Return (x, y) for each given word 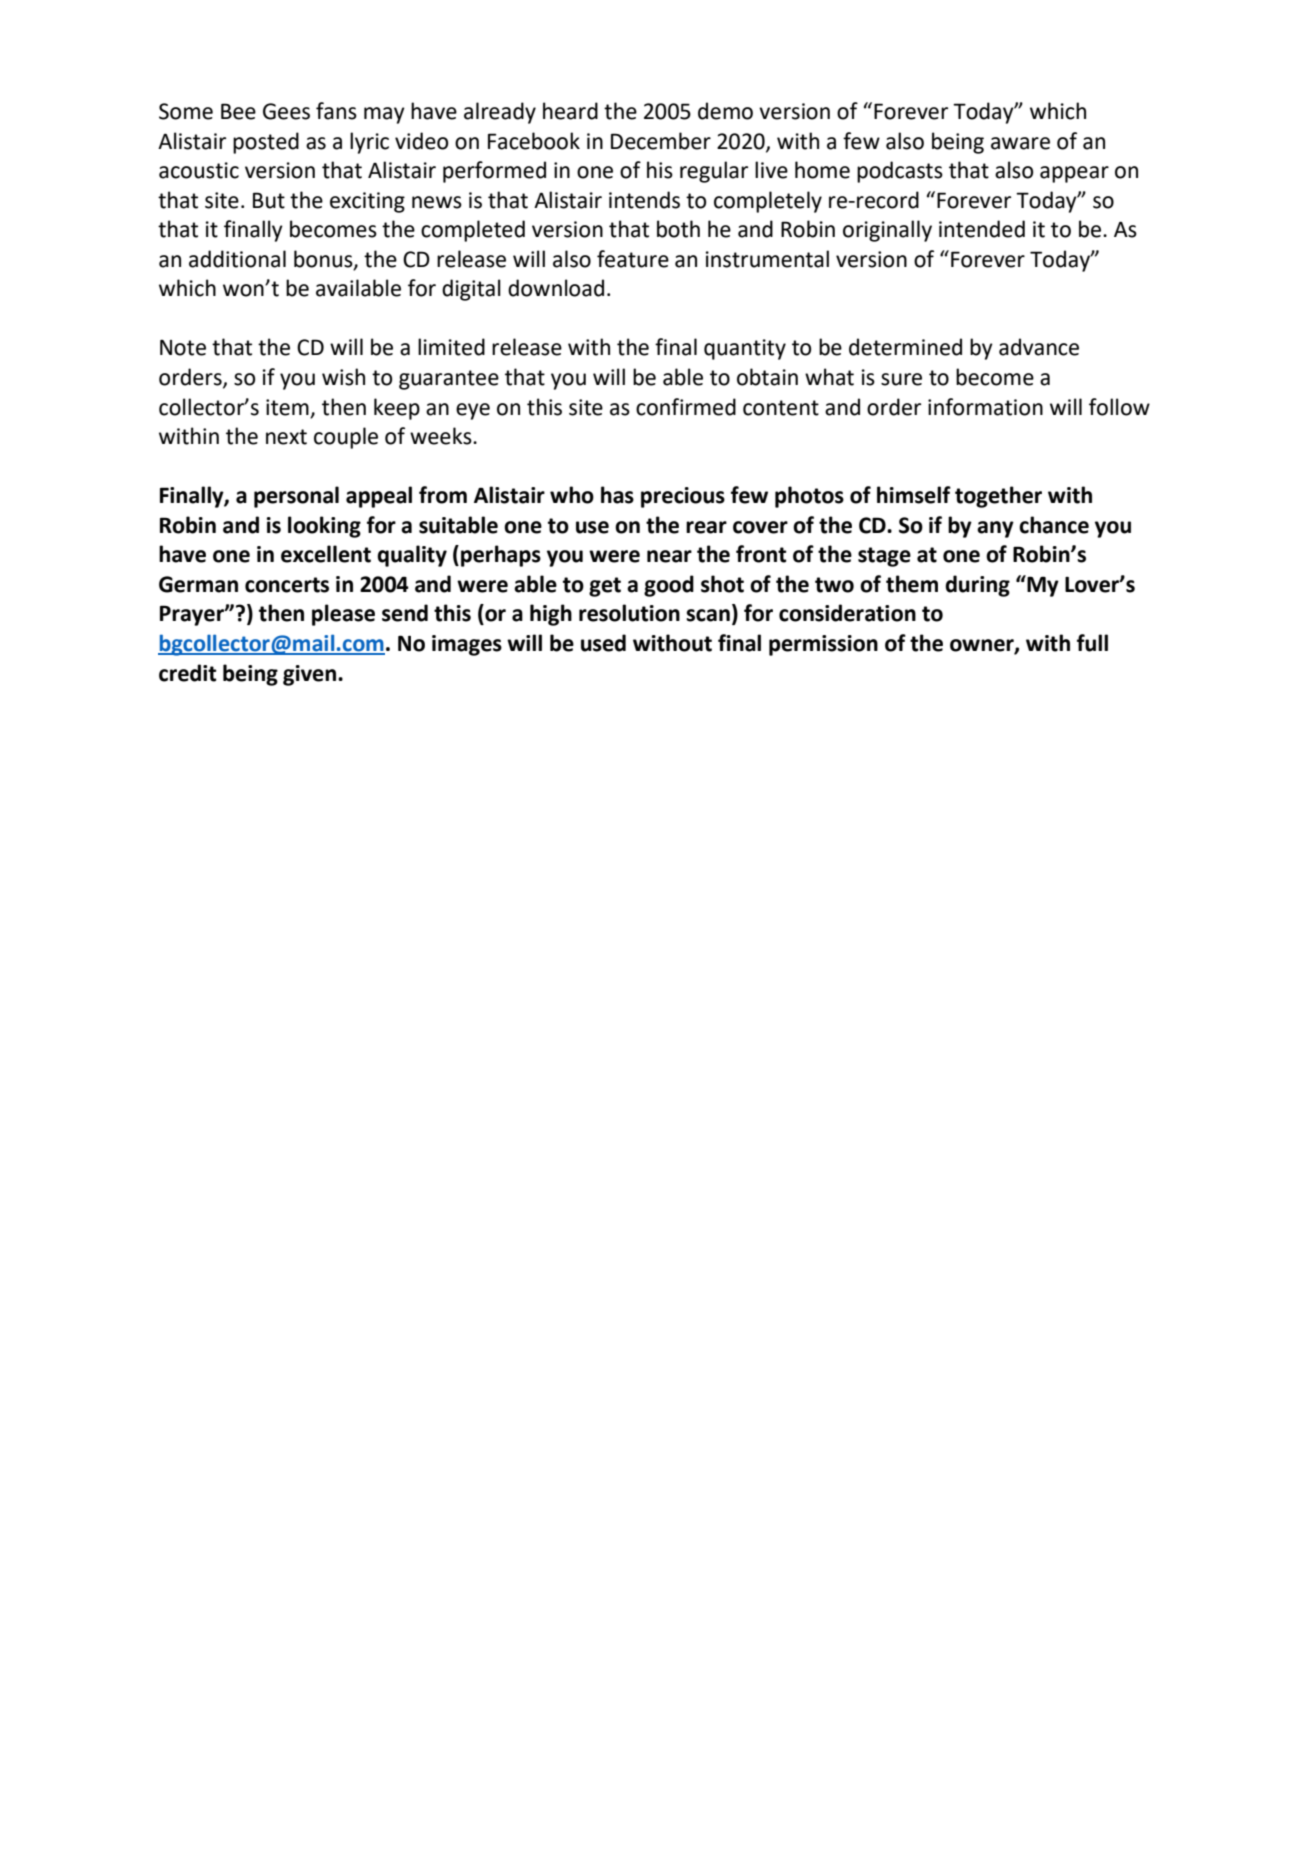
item (287, 407)
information (985, 407)
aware (1020, 143)
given (311, 675)
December (661, 141)
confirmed (686, 407)
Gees (286, 111)
